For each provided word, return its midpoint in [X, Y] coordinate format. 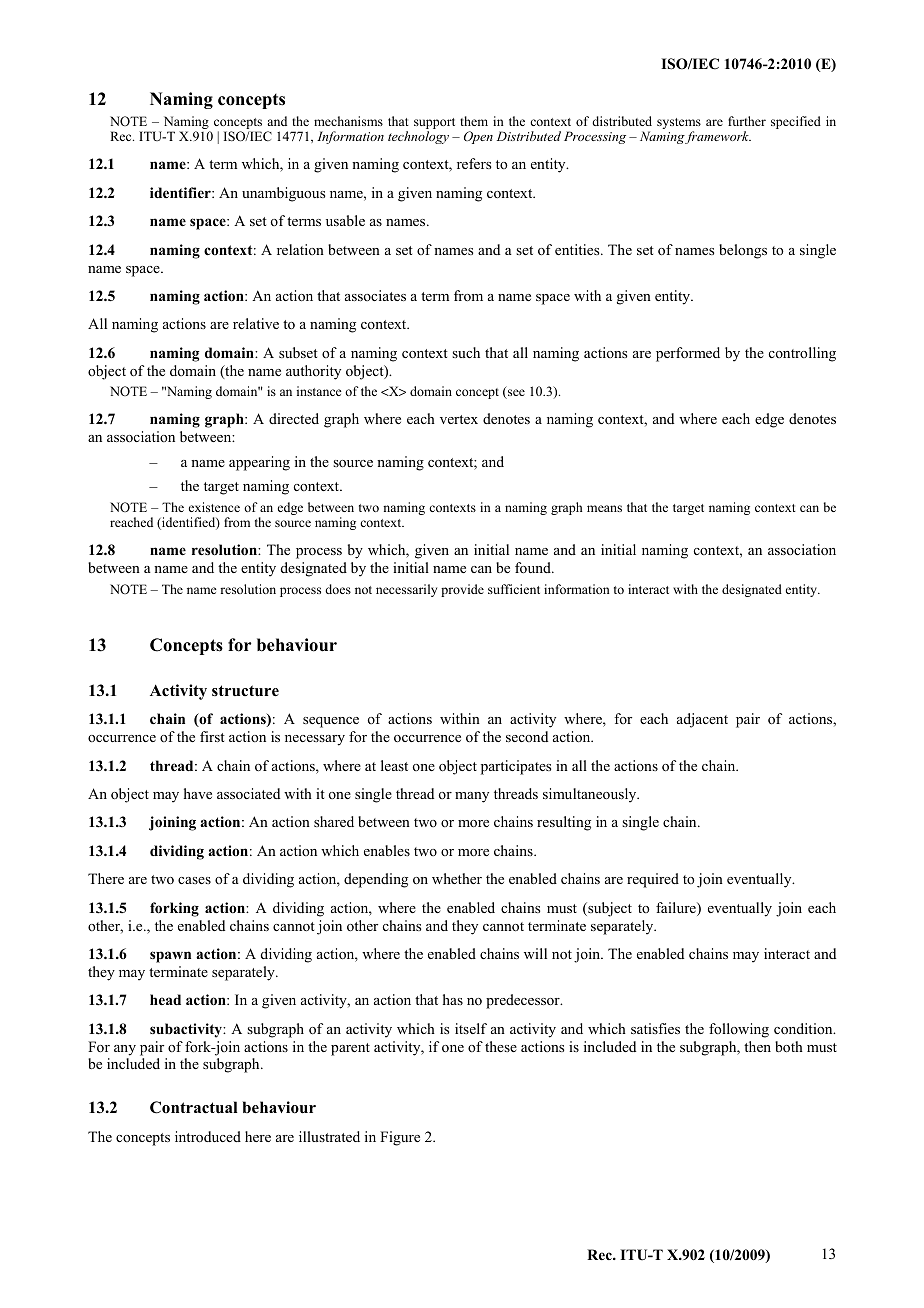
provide [462, 590]
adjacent [702, 720]
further [747, 121]
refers [474, 163]
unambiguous [283, 194]
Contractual [194, 1107]
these [501, 1046]
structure [245, 691]
